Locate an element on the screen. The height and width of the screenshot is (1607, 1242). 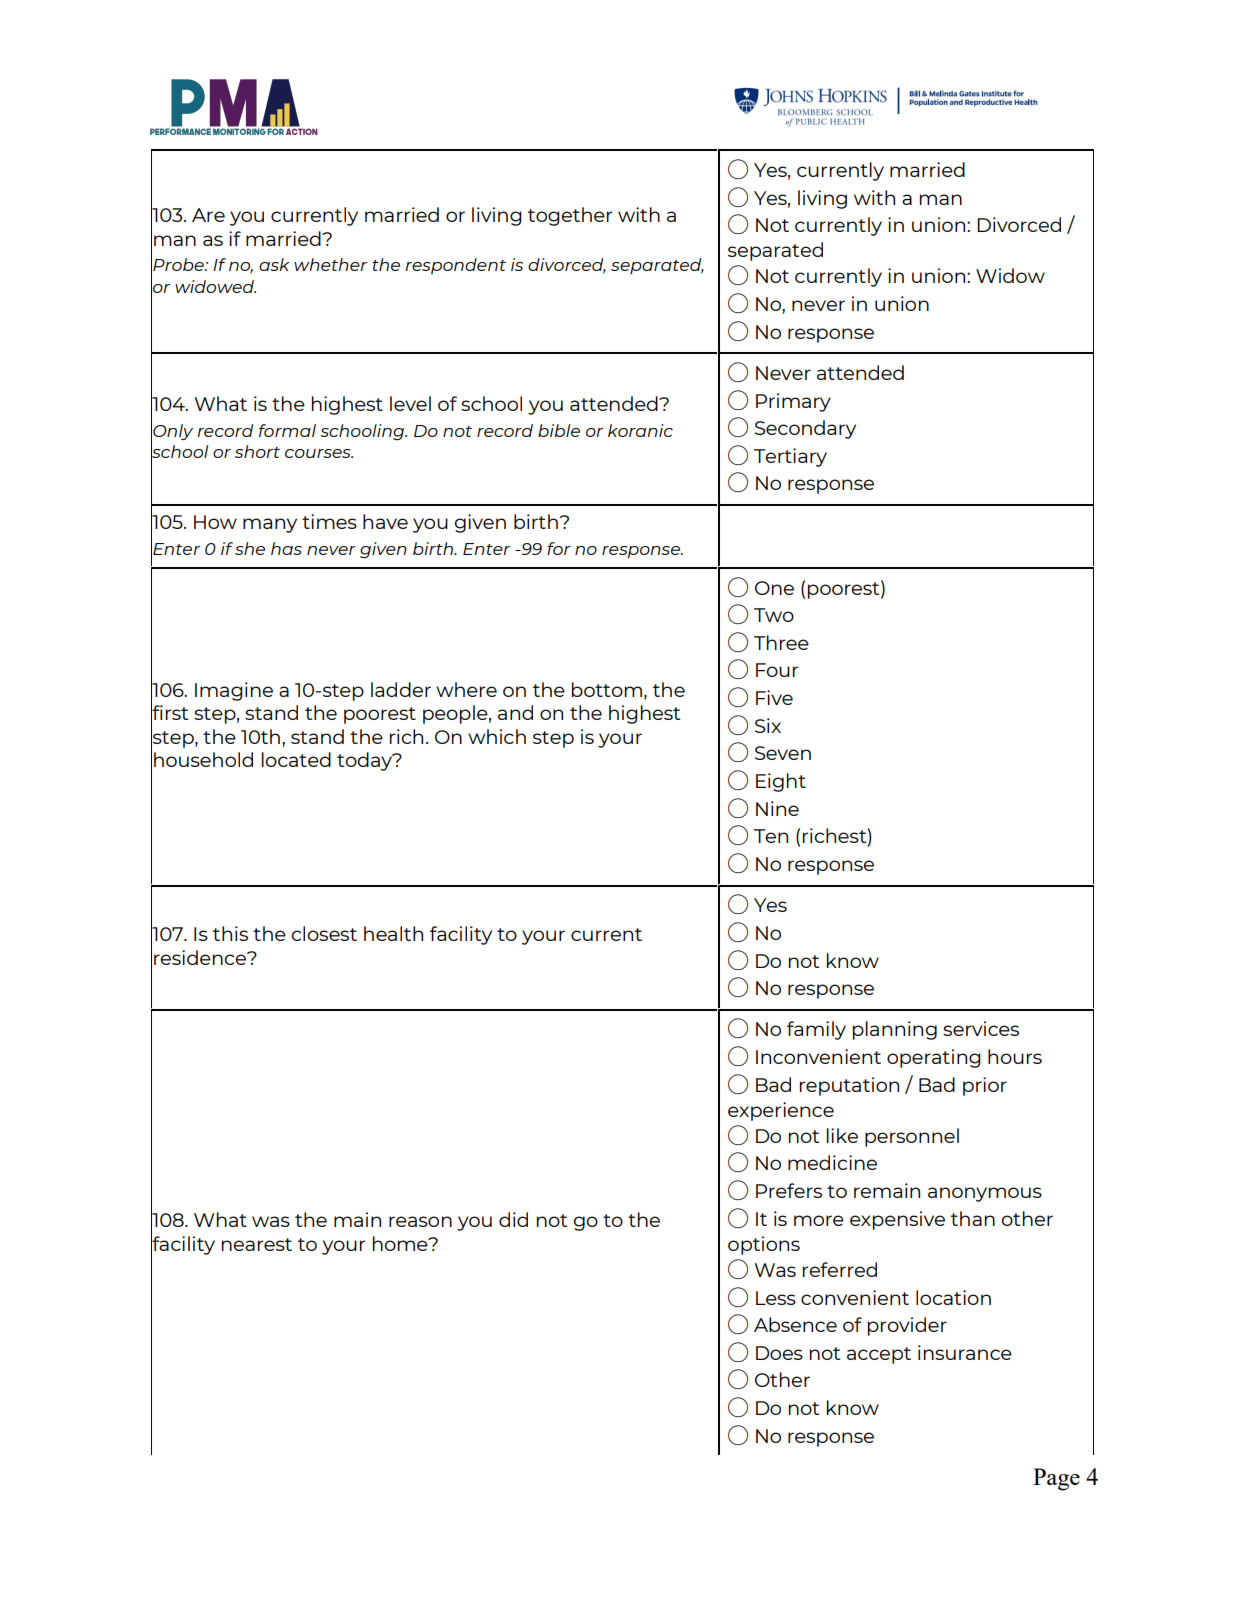
Primary is located at coordinates (793, 402).
